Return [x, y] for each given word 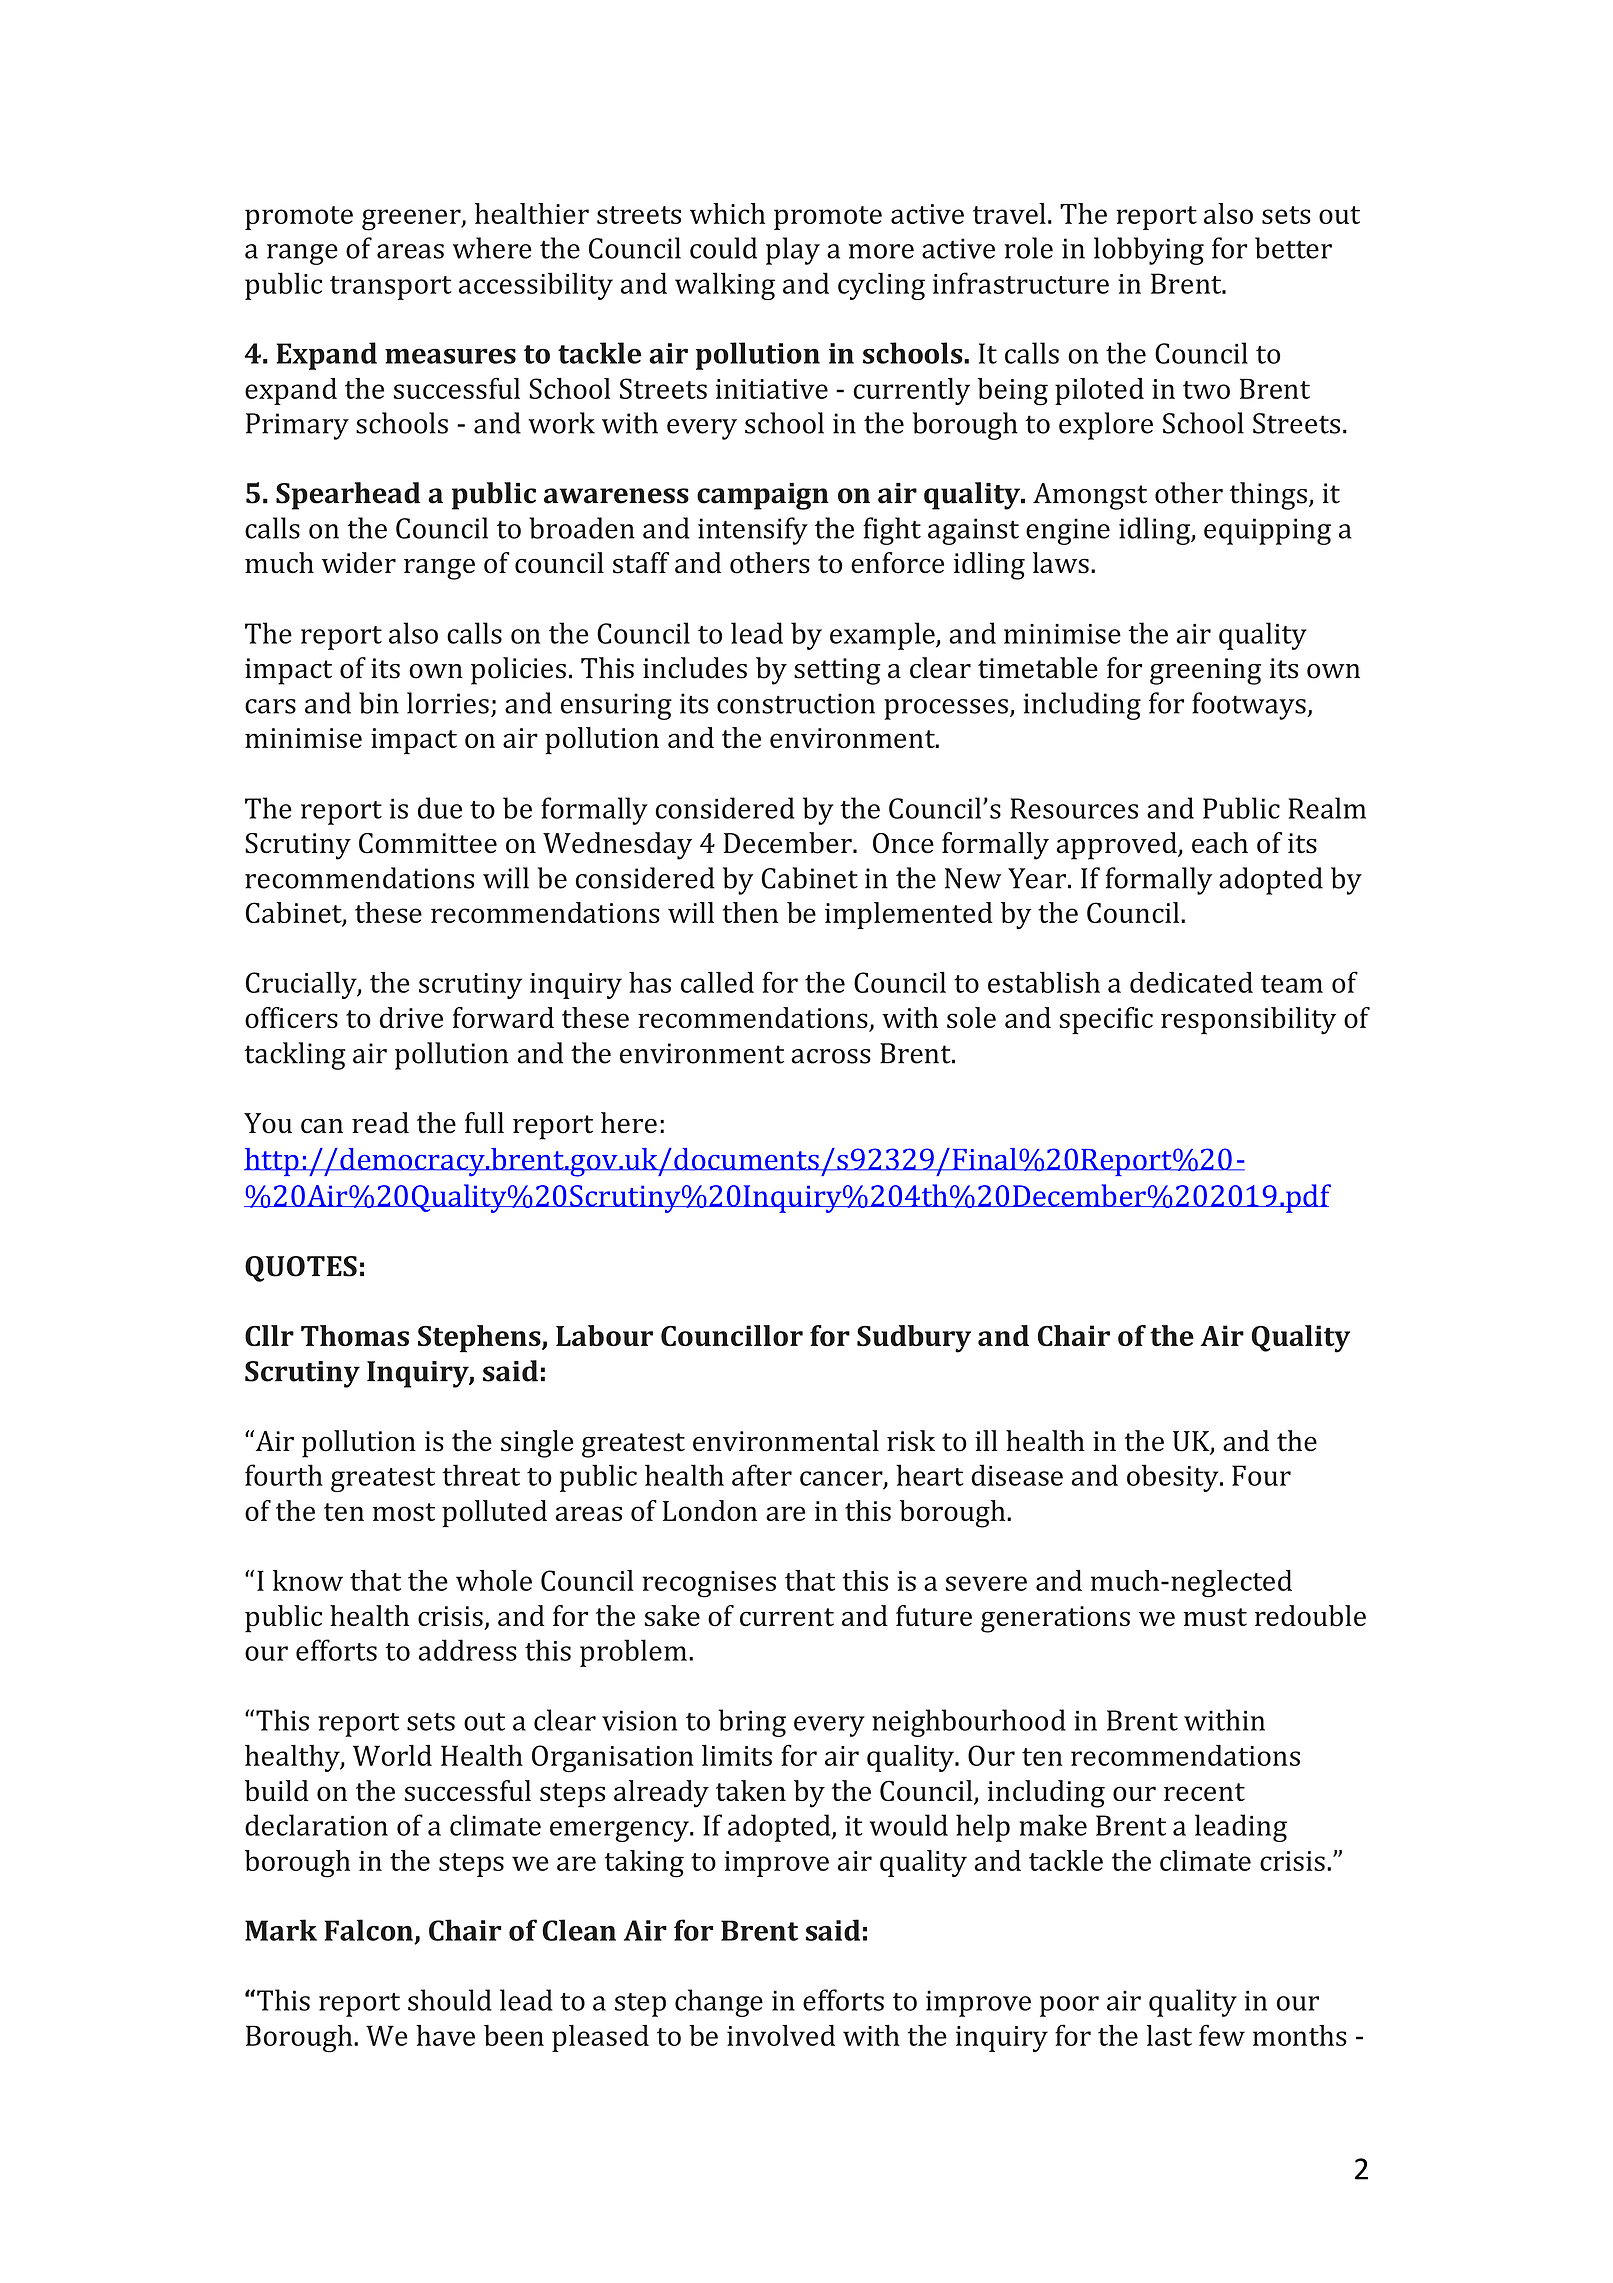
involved [781, 2035]
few [1222, 2035]
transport [391, 288]
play [793, 251]
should [450, 2000]
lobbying [1149, 251]
